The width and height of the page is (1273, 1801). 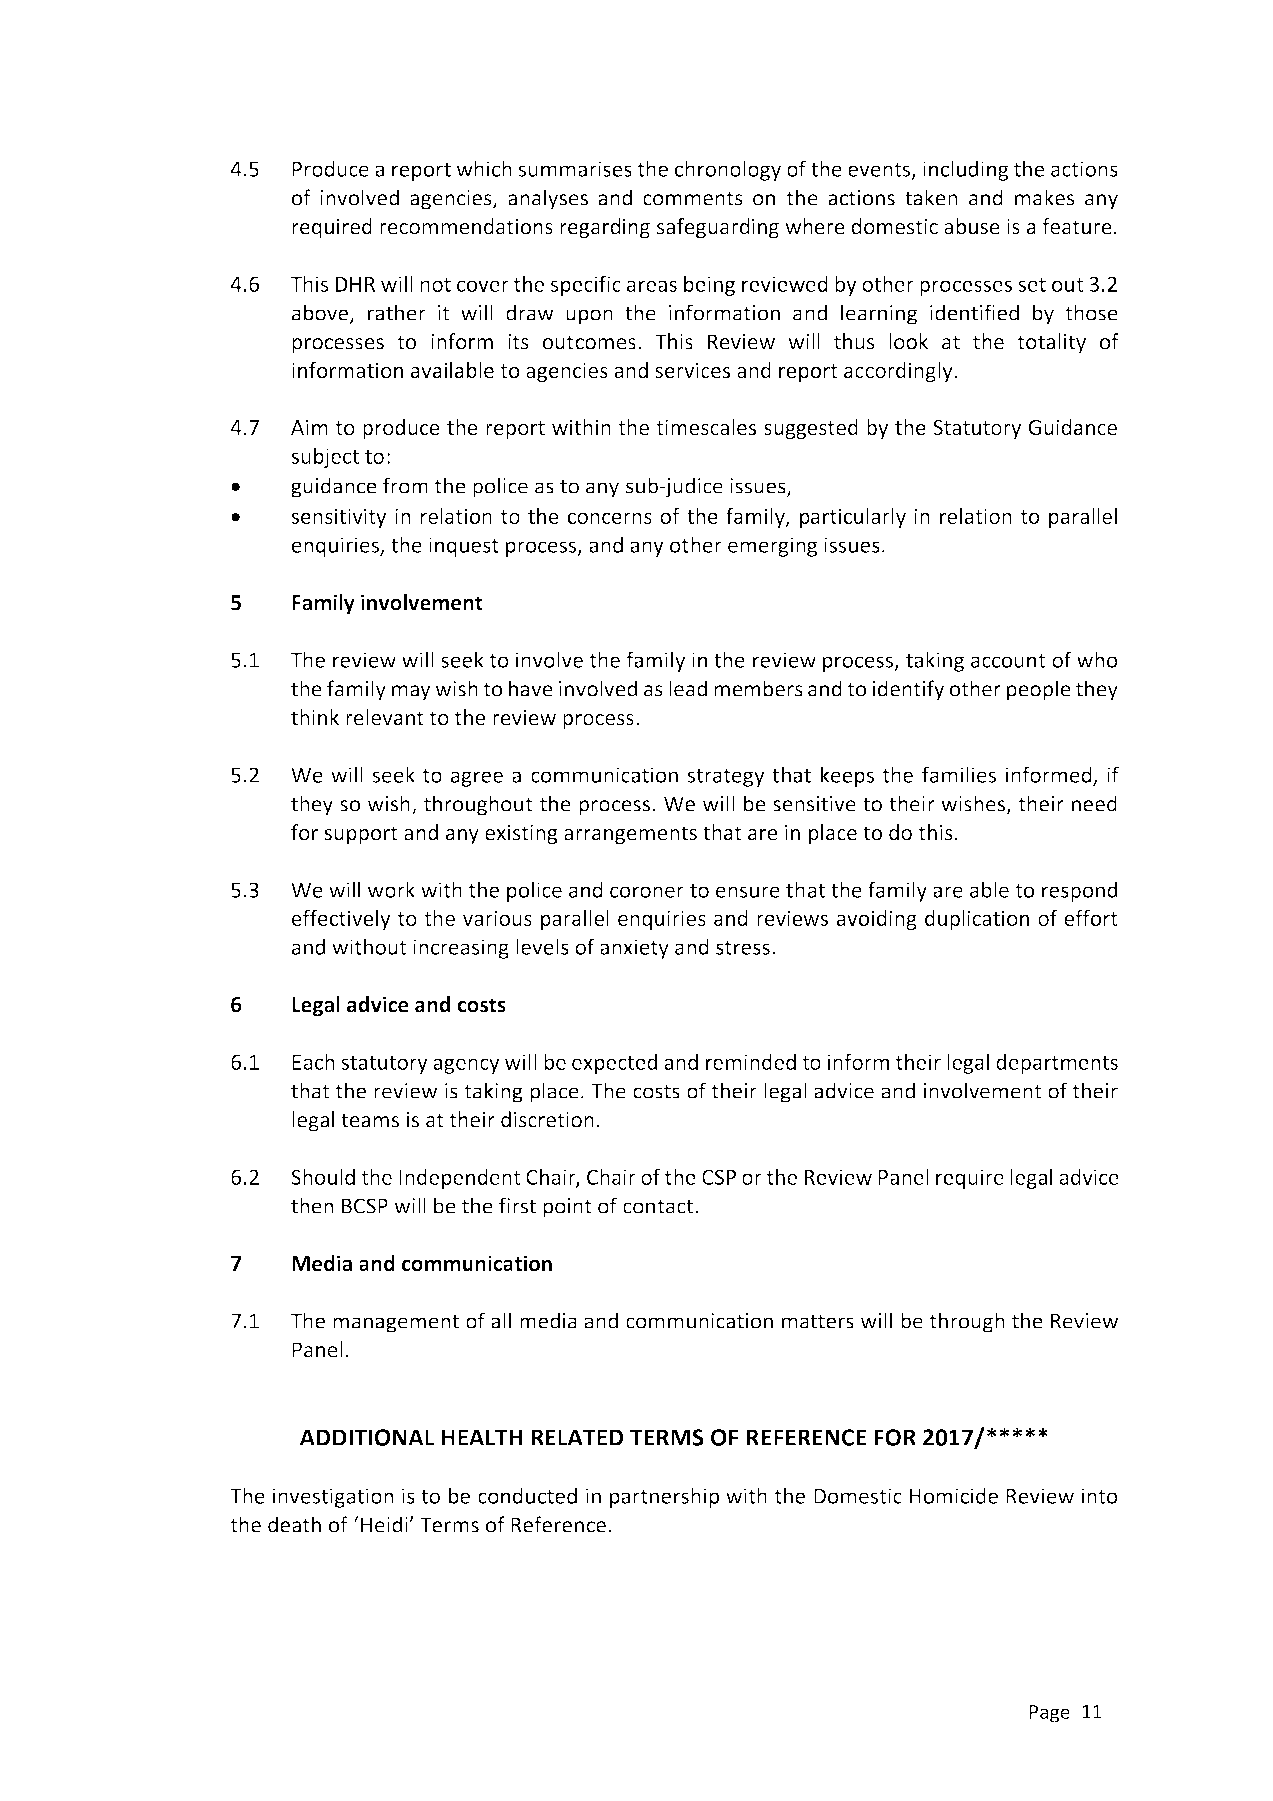 What do you see at coordinates (385, 717) in the page?
I see `relevant` at bounding box center [385, 717].
